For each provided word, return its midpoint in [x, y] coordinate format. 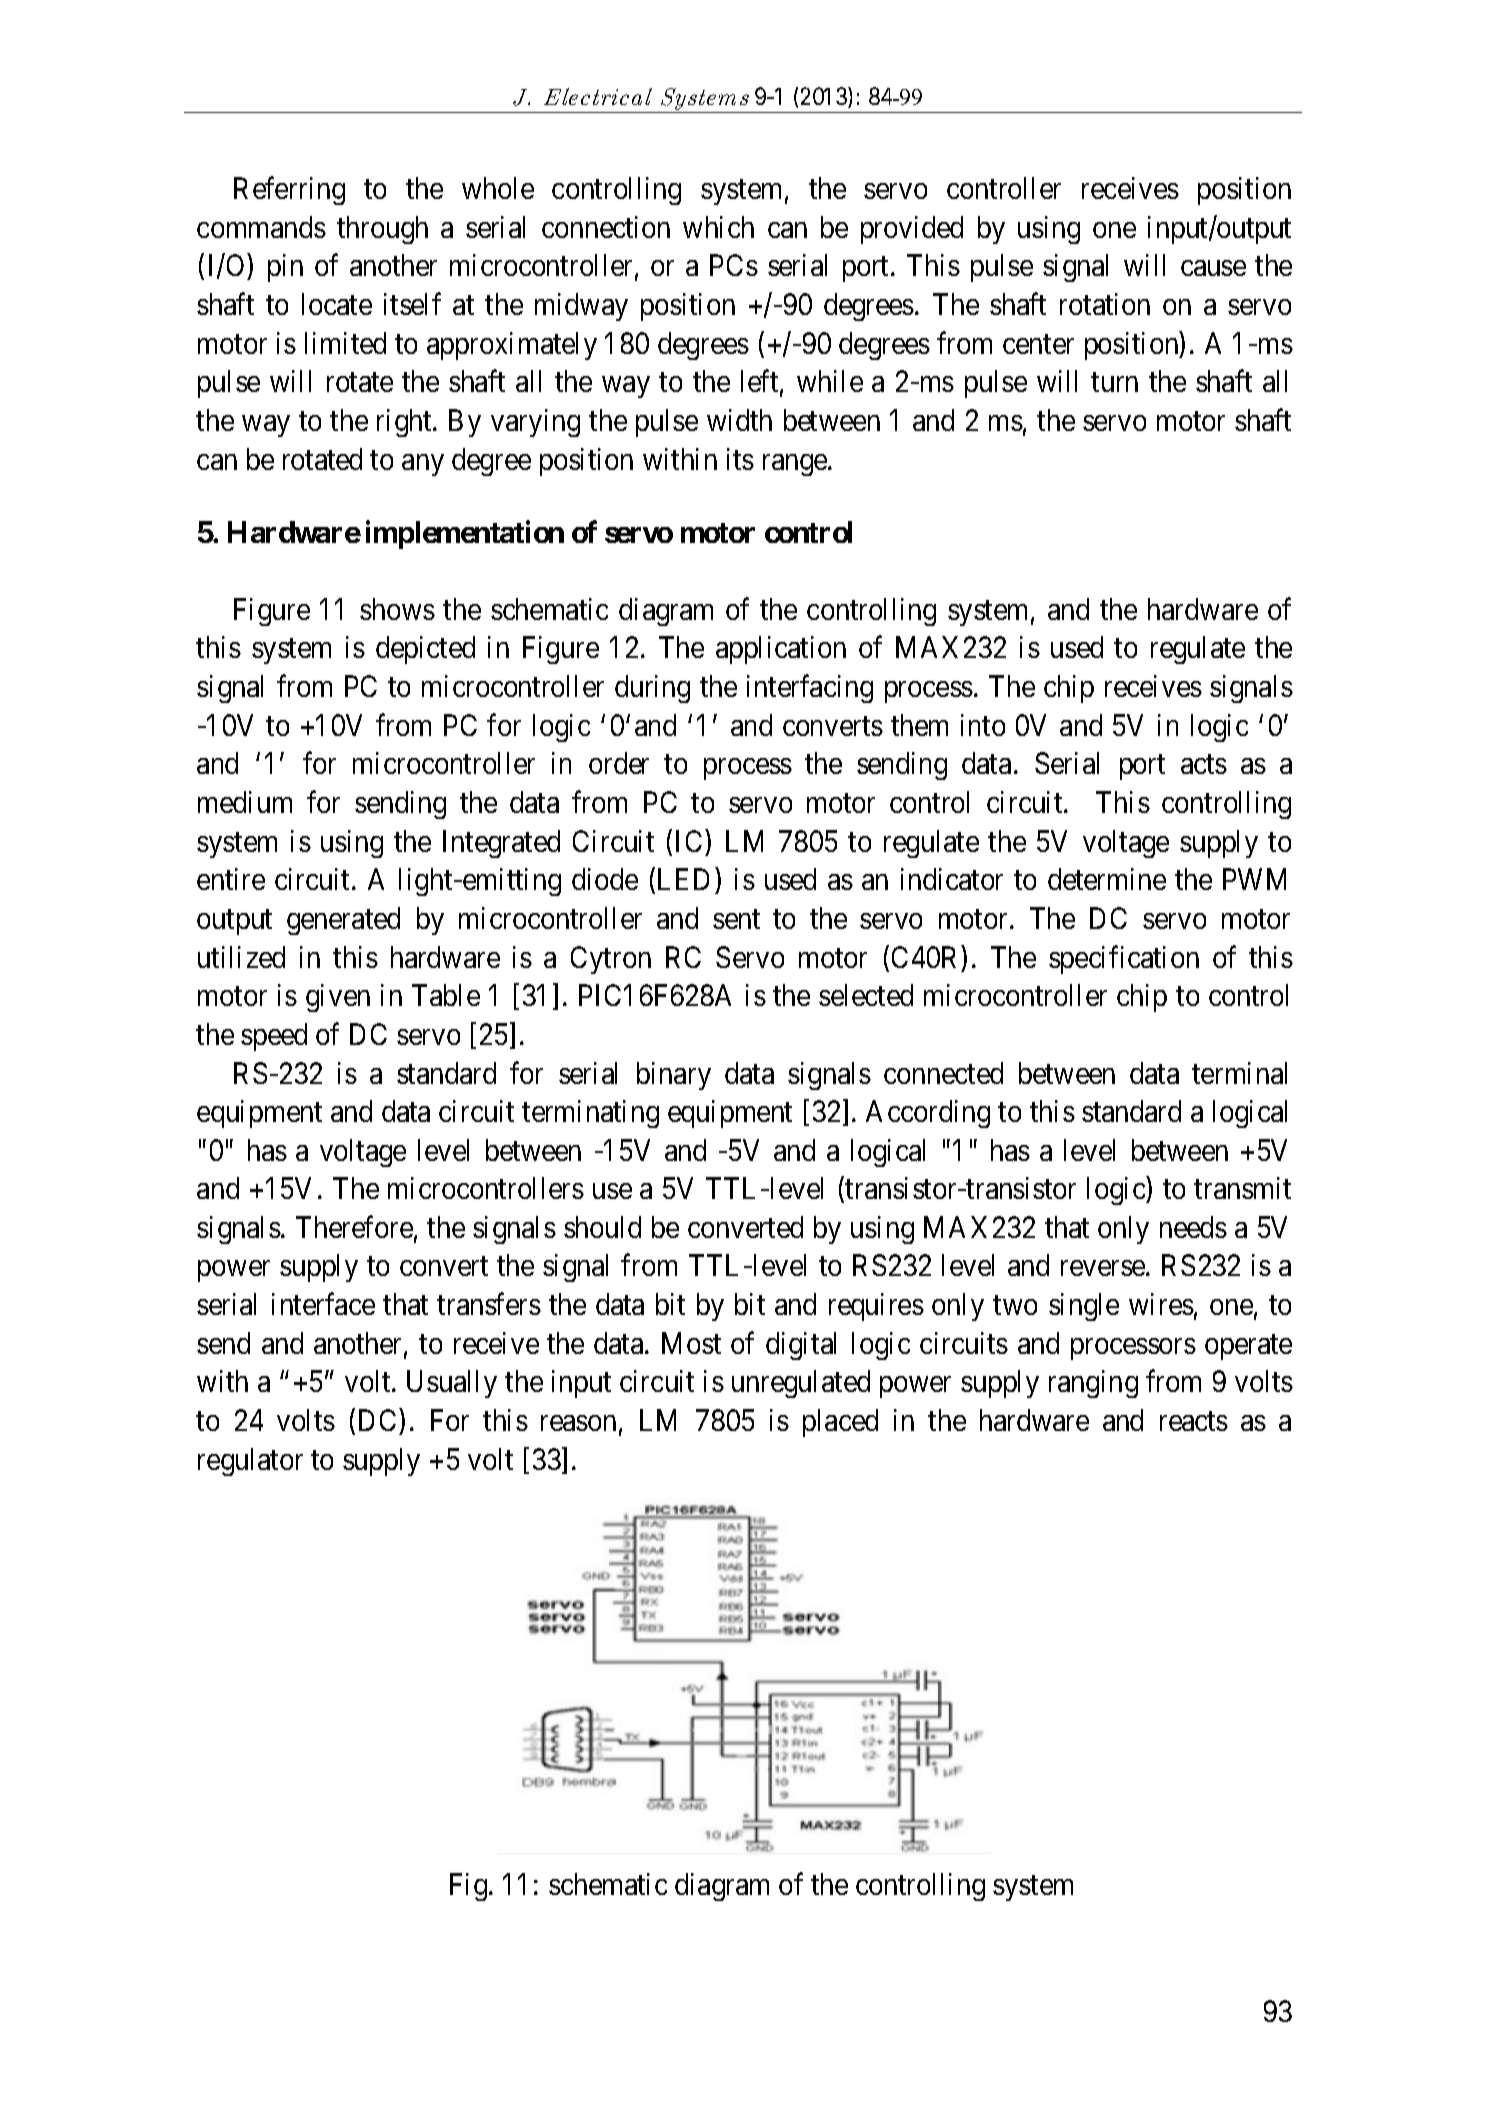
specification [1124, 959]
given [338, 998]
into [983, 725]
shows [397, 609]
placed [840, 1423]
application [781, 650]
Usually [452, 1384]
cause [1213, 268]
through [382, 230]
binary [674, 1076]
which [718, 227]
